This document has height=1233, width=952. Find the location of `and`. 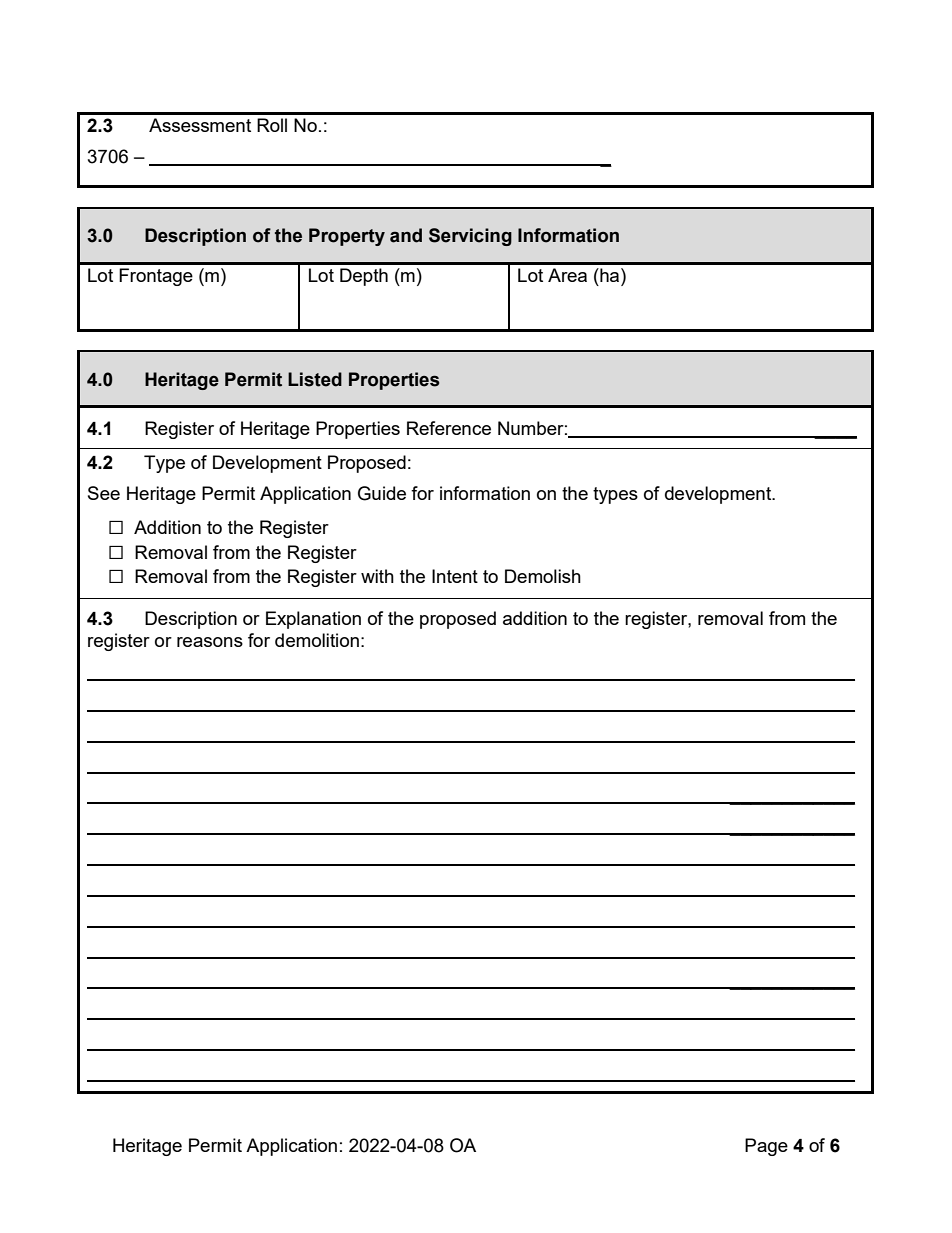

and is located at coordinates (406, 235).
